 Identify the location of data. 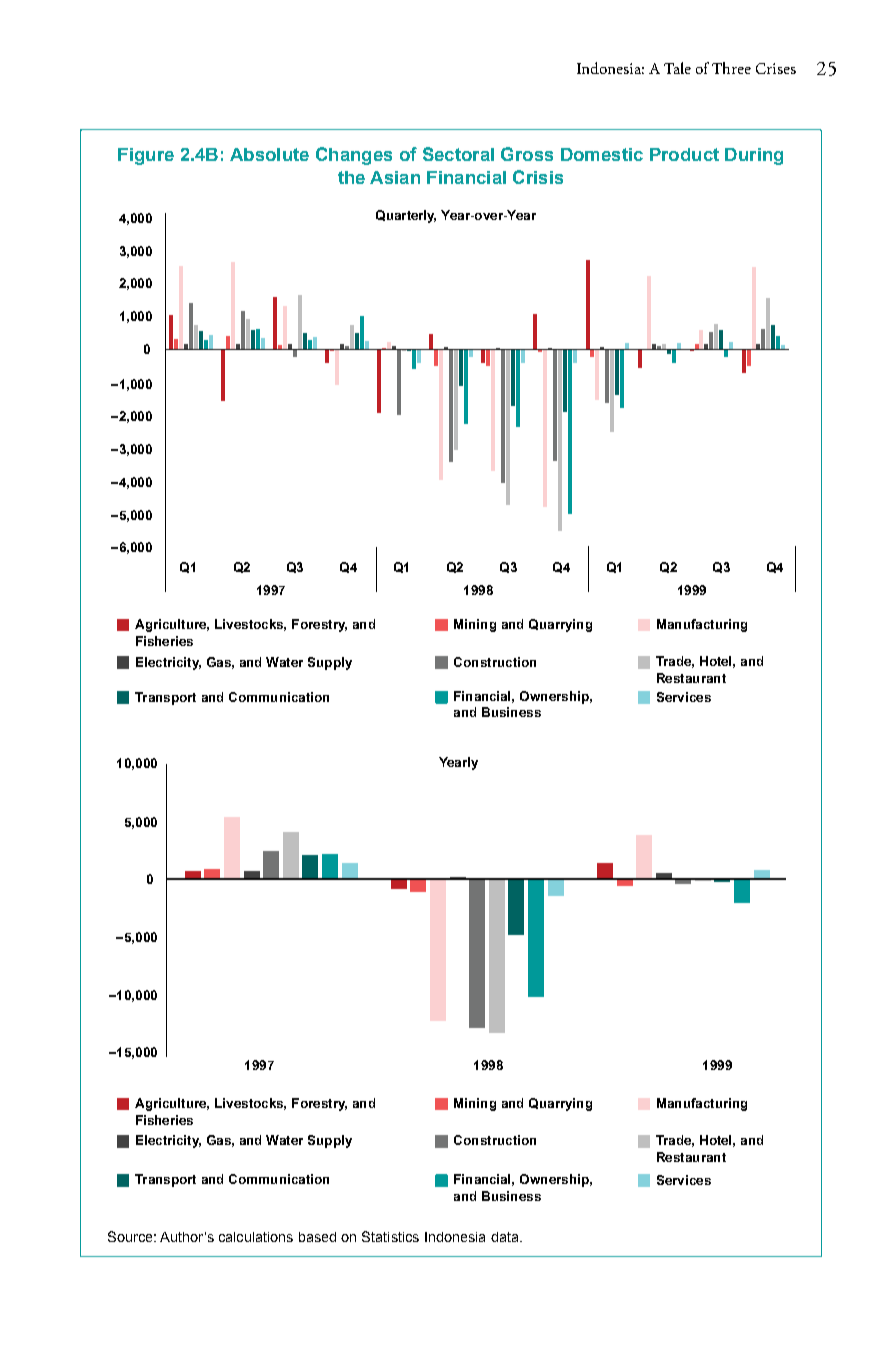
(506, 1237).
